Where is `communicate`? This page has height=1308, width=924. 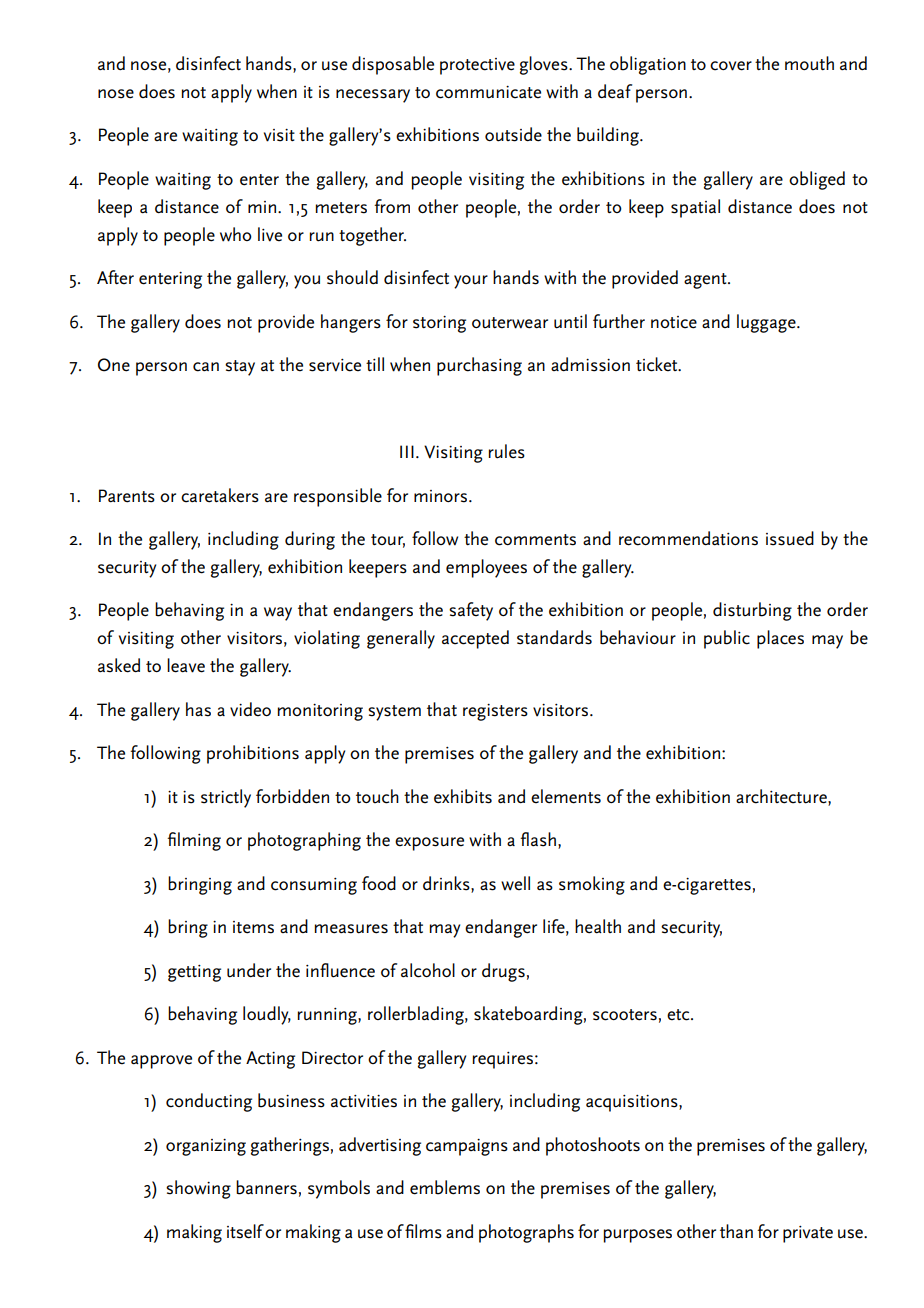
communicate is located at coordinates (488, 92).
